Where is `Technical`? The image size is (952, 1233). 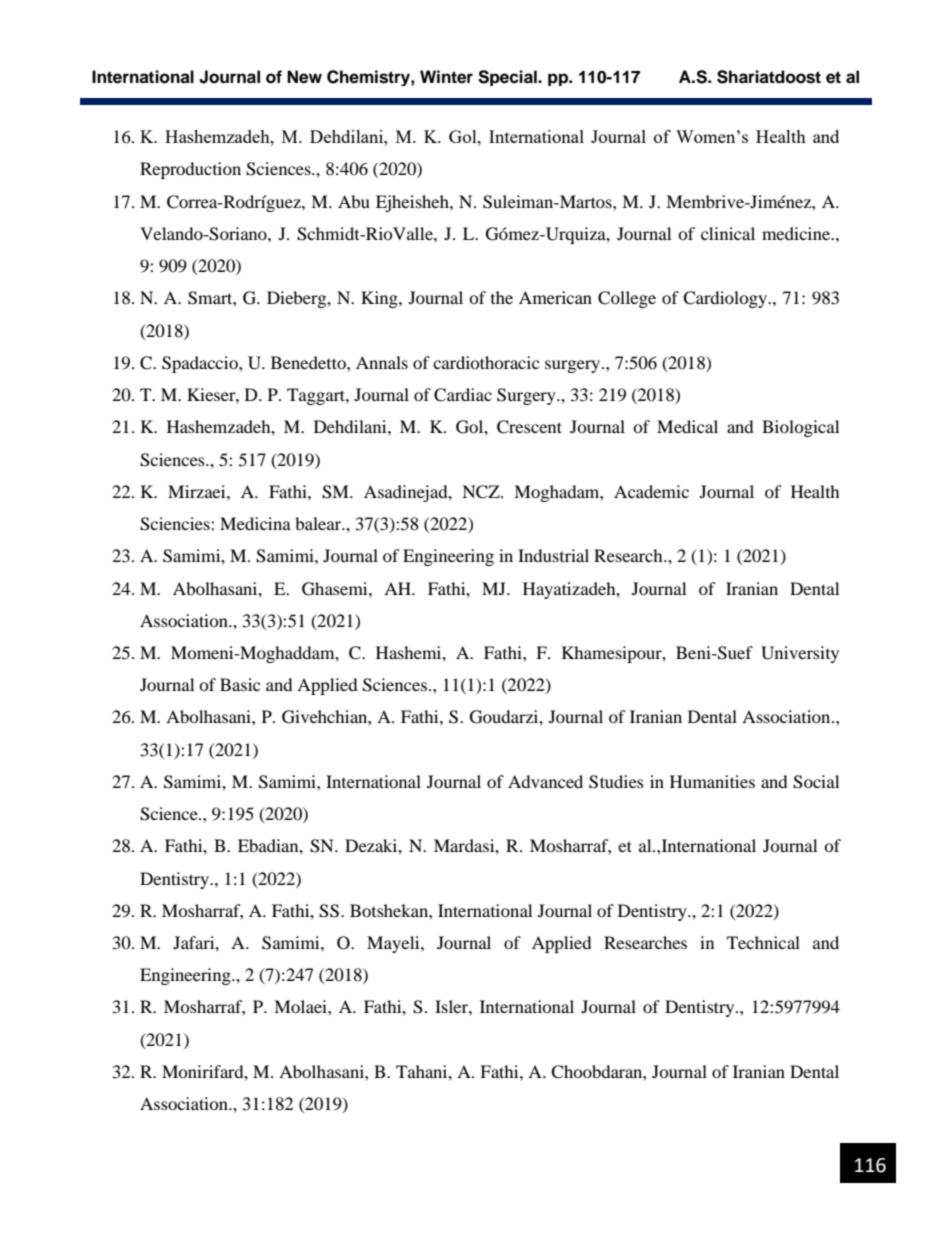
Technical is located at coordinates (763, 942).
